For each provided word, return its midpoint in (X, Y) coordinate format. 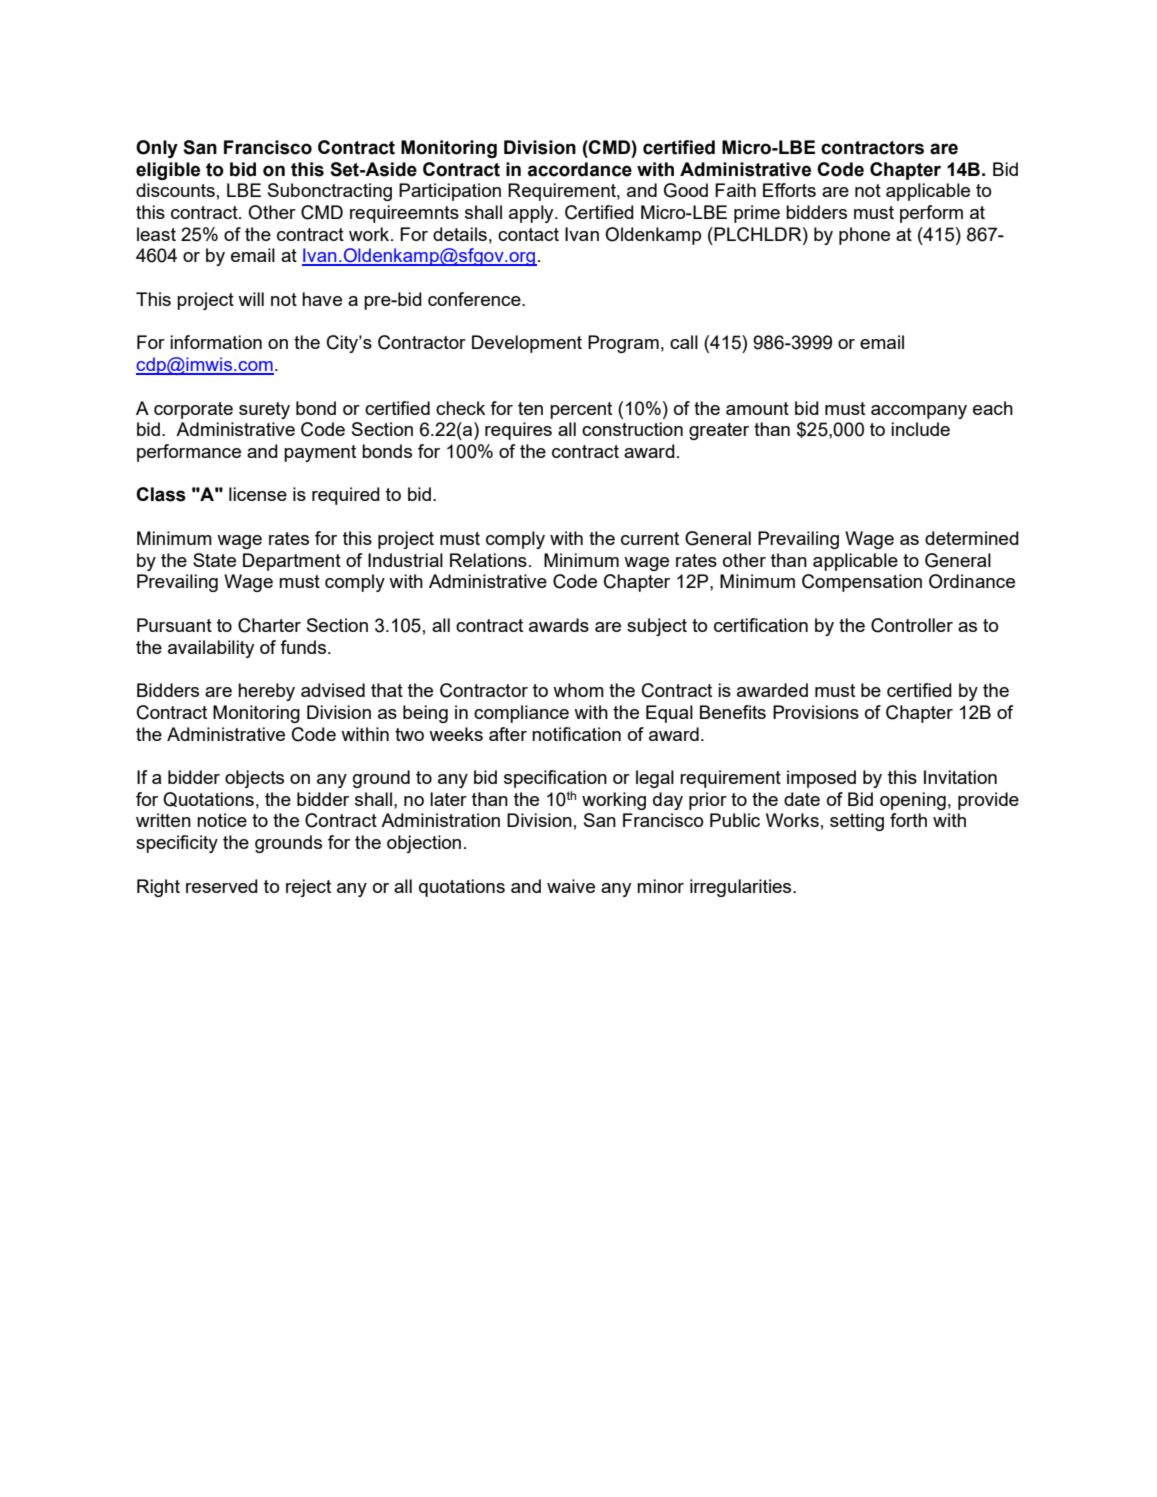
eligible (168, 171)
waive (571, 886)
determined (972, 538)
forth (908, 820)
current (650, 538)
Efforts (789, 190)
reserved (222, 886)
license (258, 494)
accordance (580, 169)
